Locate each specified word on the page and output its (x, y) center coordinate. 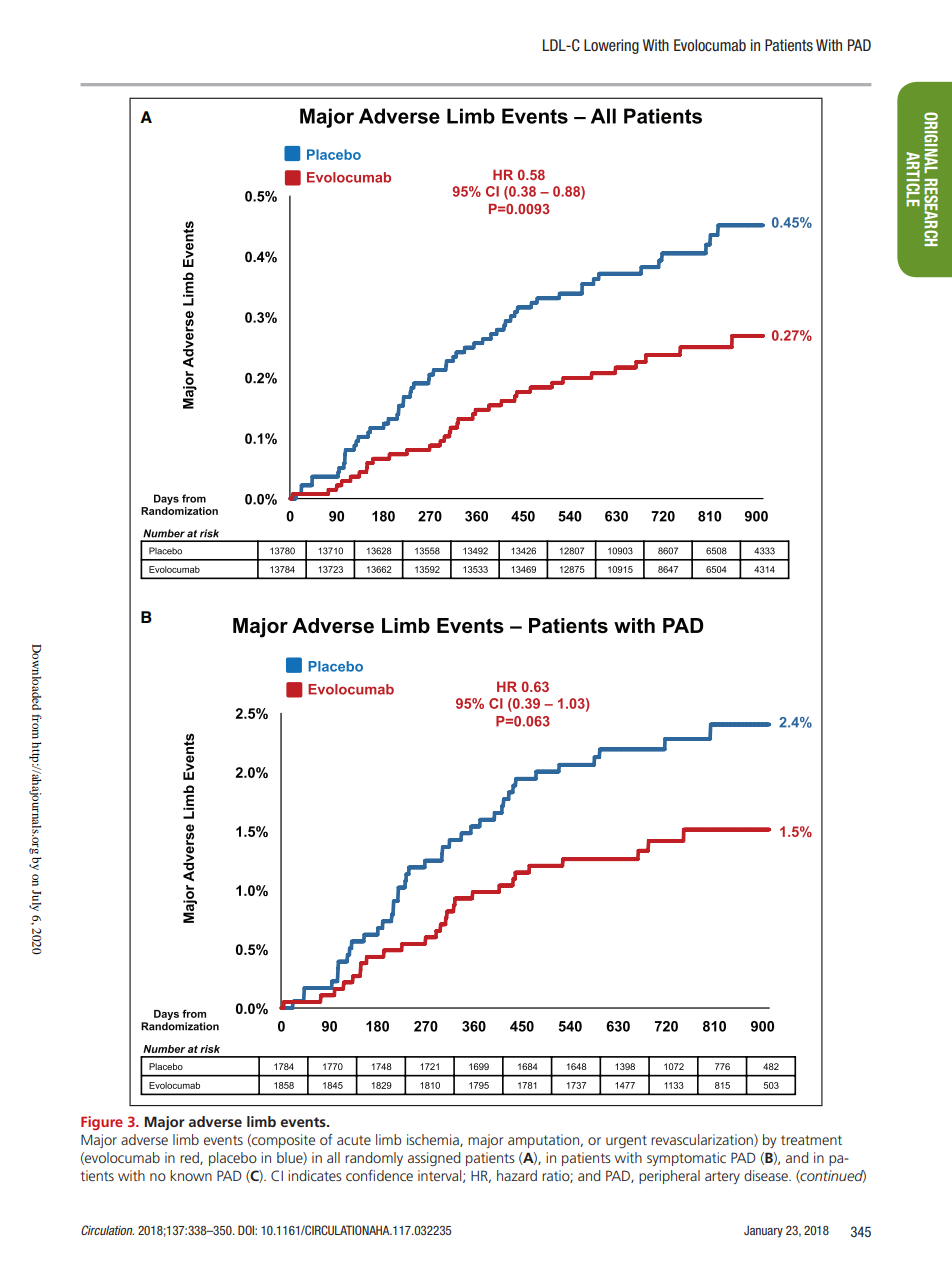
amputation (543, 1141)
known (191, 1175)
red (190, 1158)
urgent (626, 1141)
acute (354, 1140)
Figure (102, 1123)
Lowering (611, 46)
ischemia (434, 1140)
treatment (811, 1140)
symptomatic (686, 1159)
